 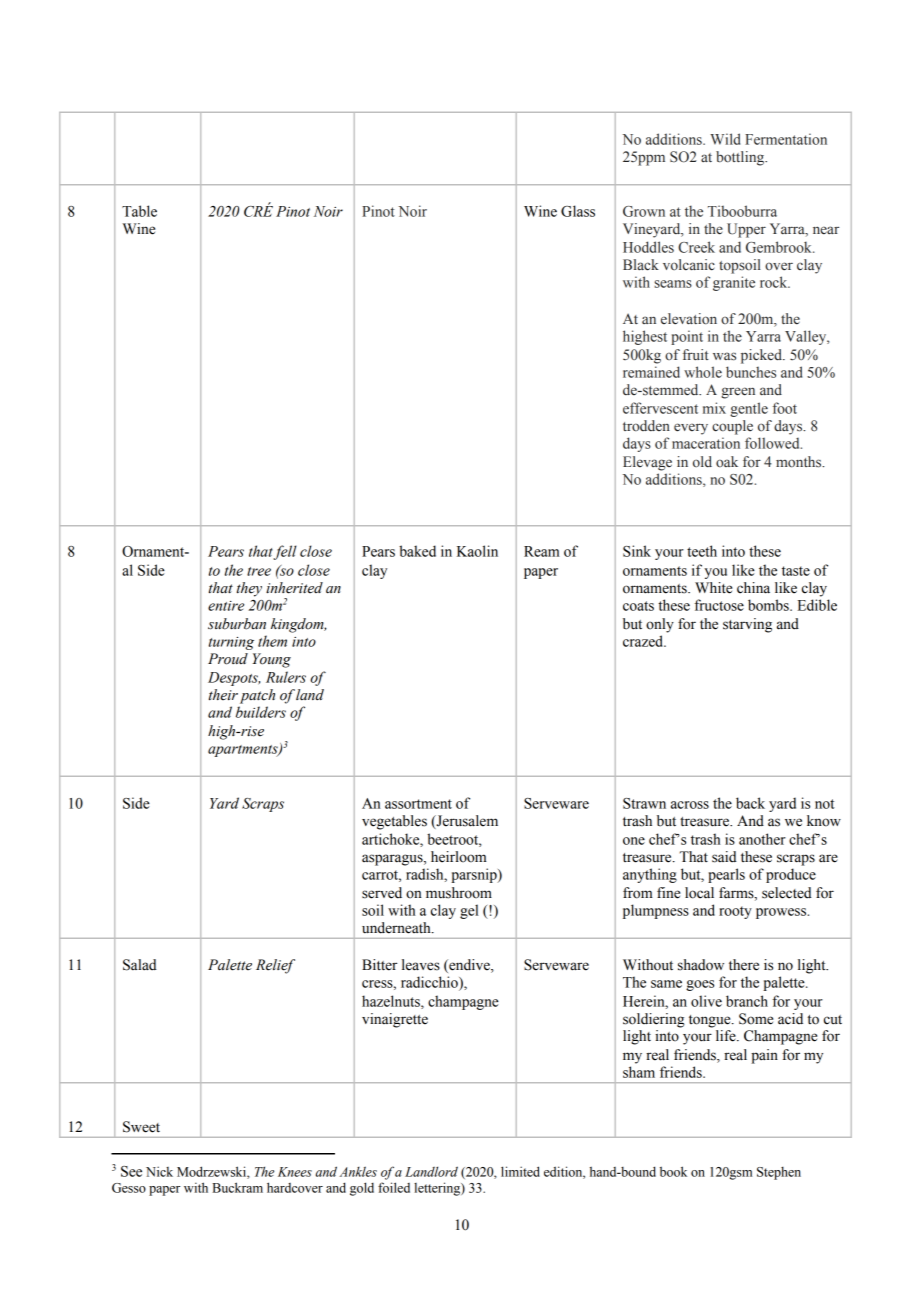 What do you see at coordinates (237, 1187) in the image?
I see `Buckram` at bounding box center [237, 1187].
